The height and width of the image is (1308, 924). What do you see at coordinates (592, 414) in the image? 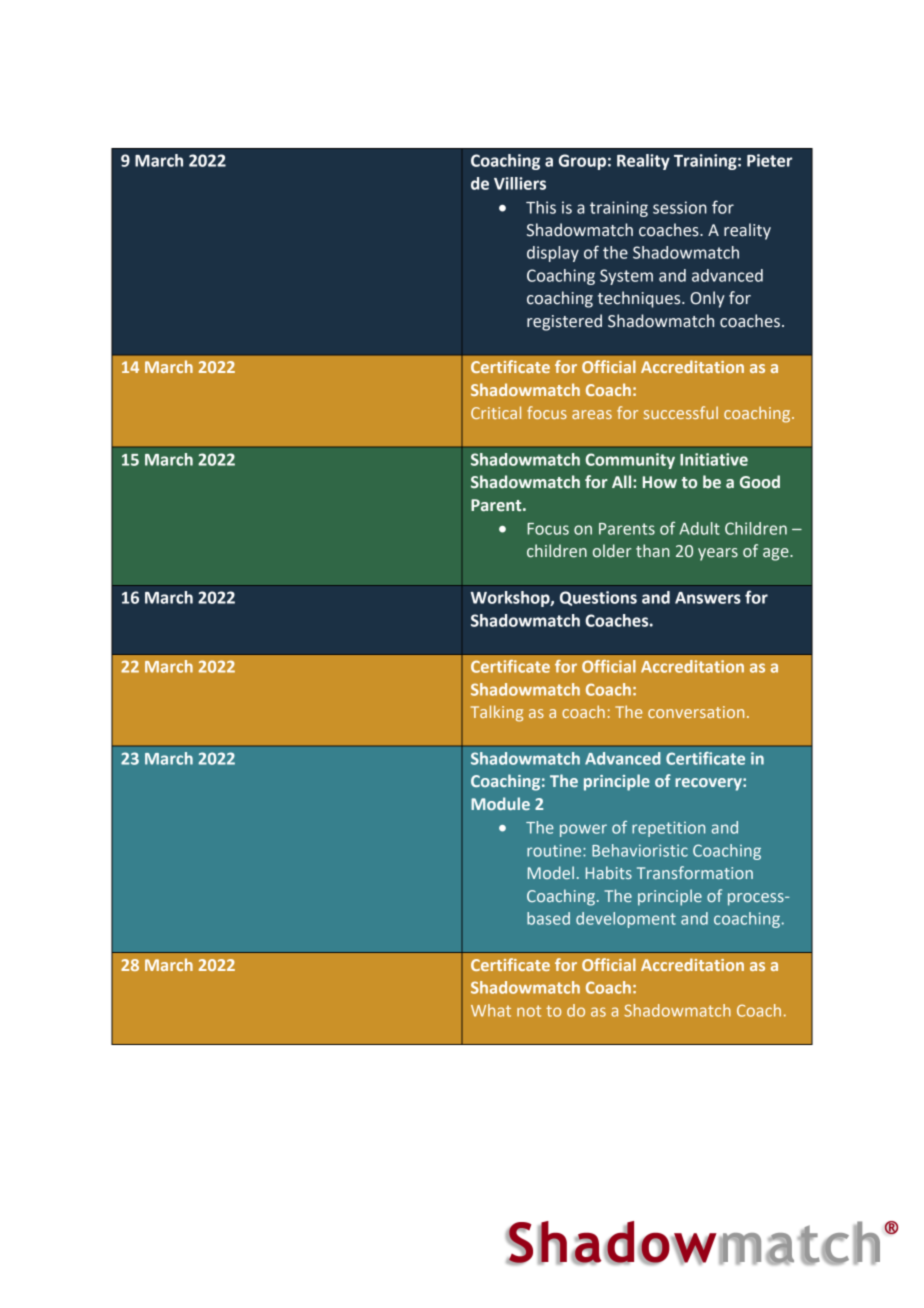
I see `areas` at bounding box center [592, 414].
